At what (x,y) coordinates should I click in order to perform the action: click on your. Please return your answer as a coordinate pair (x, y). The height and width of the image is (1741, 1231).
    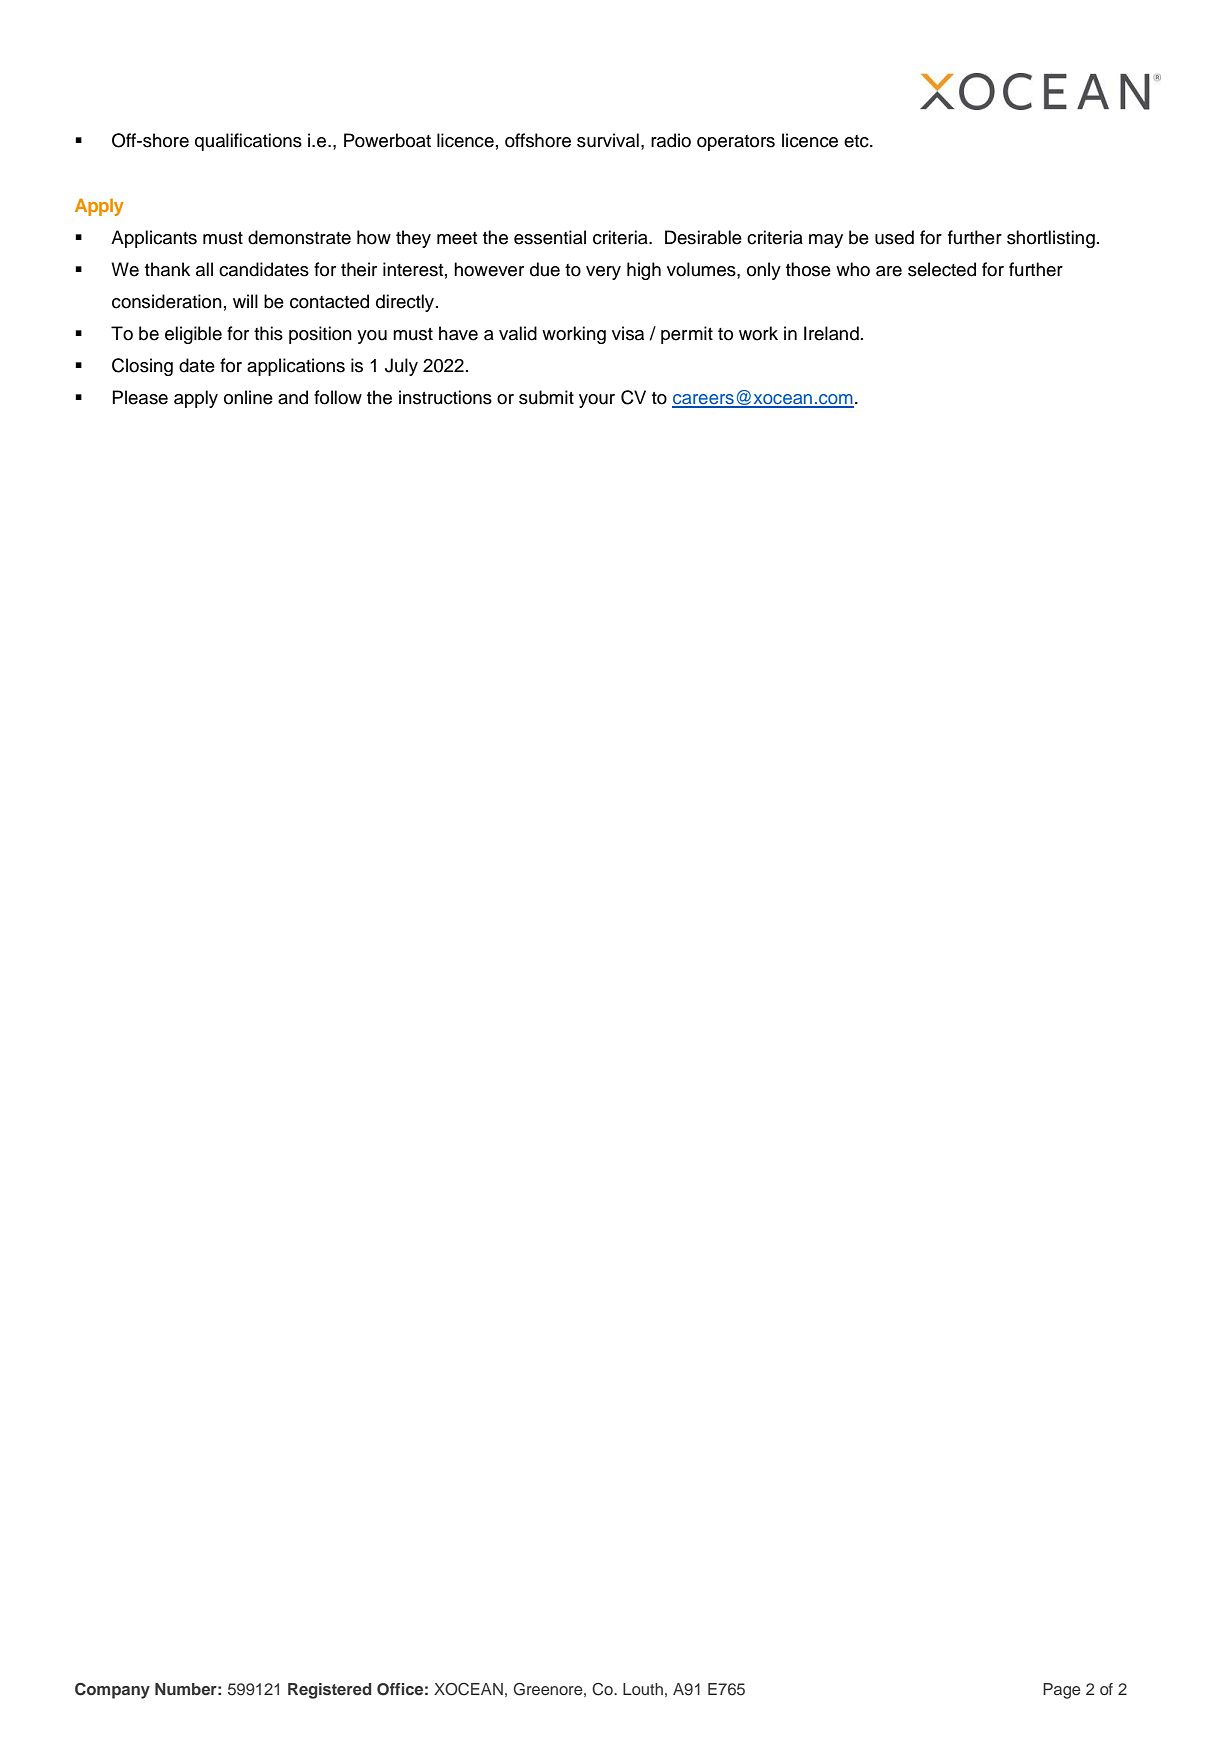
    Looking at the image, I should click on (597, 401).
